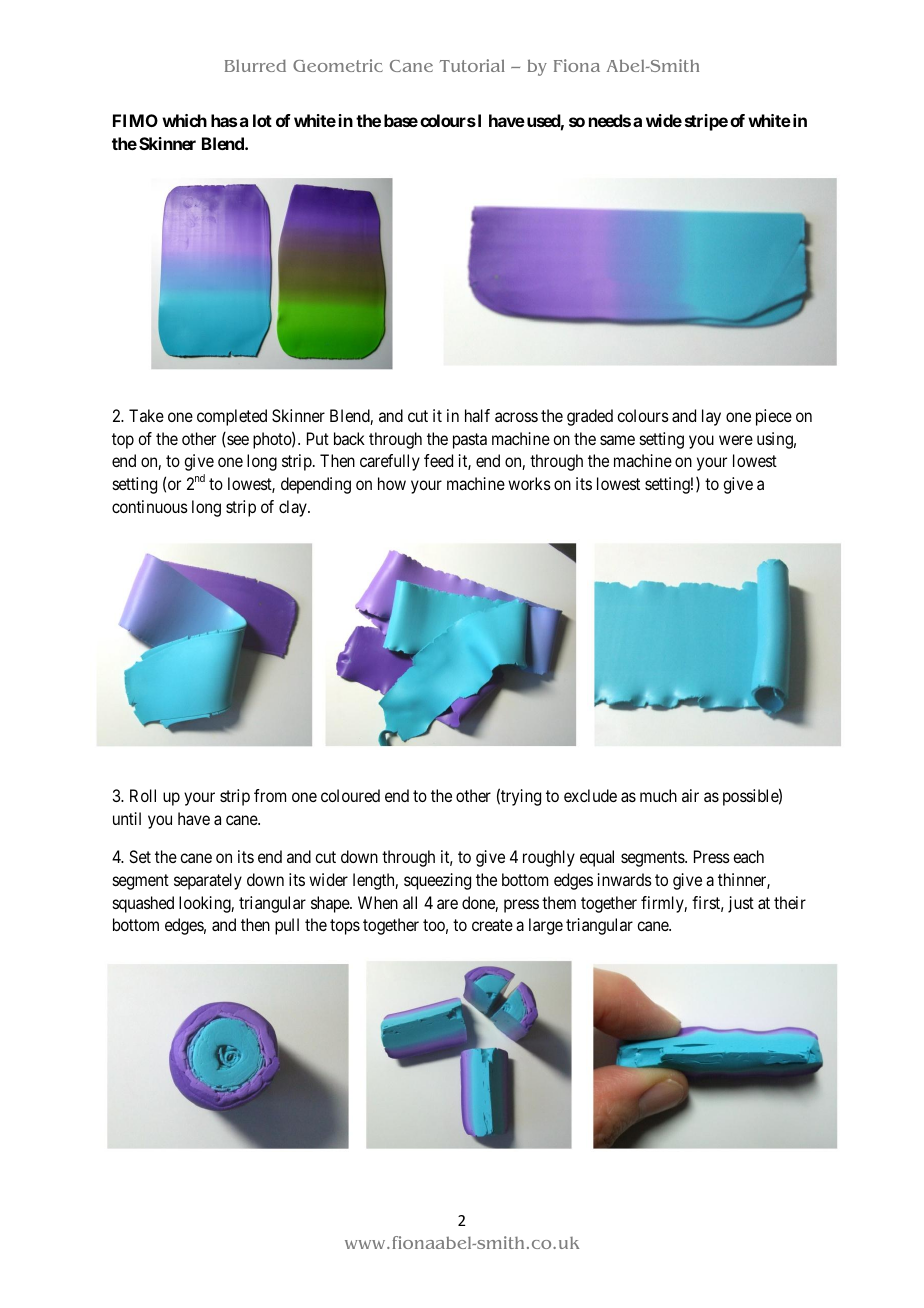 This page has width=924, height=1308. Describe the element at coordinates (338, 65) in the page. I see `Geometric` at that location.
